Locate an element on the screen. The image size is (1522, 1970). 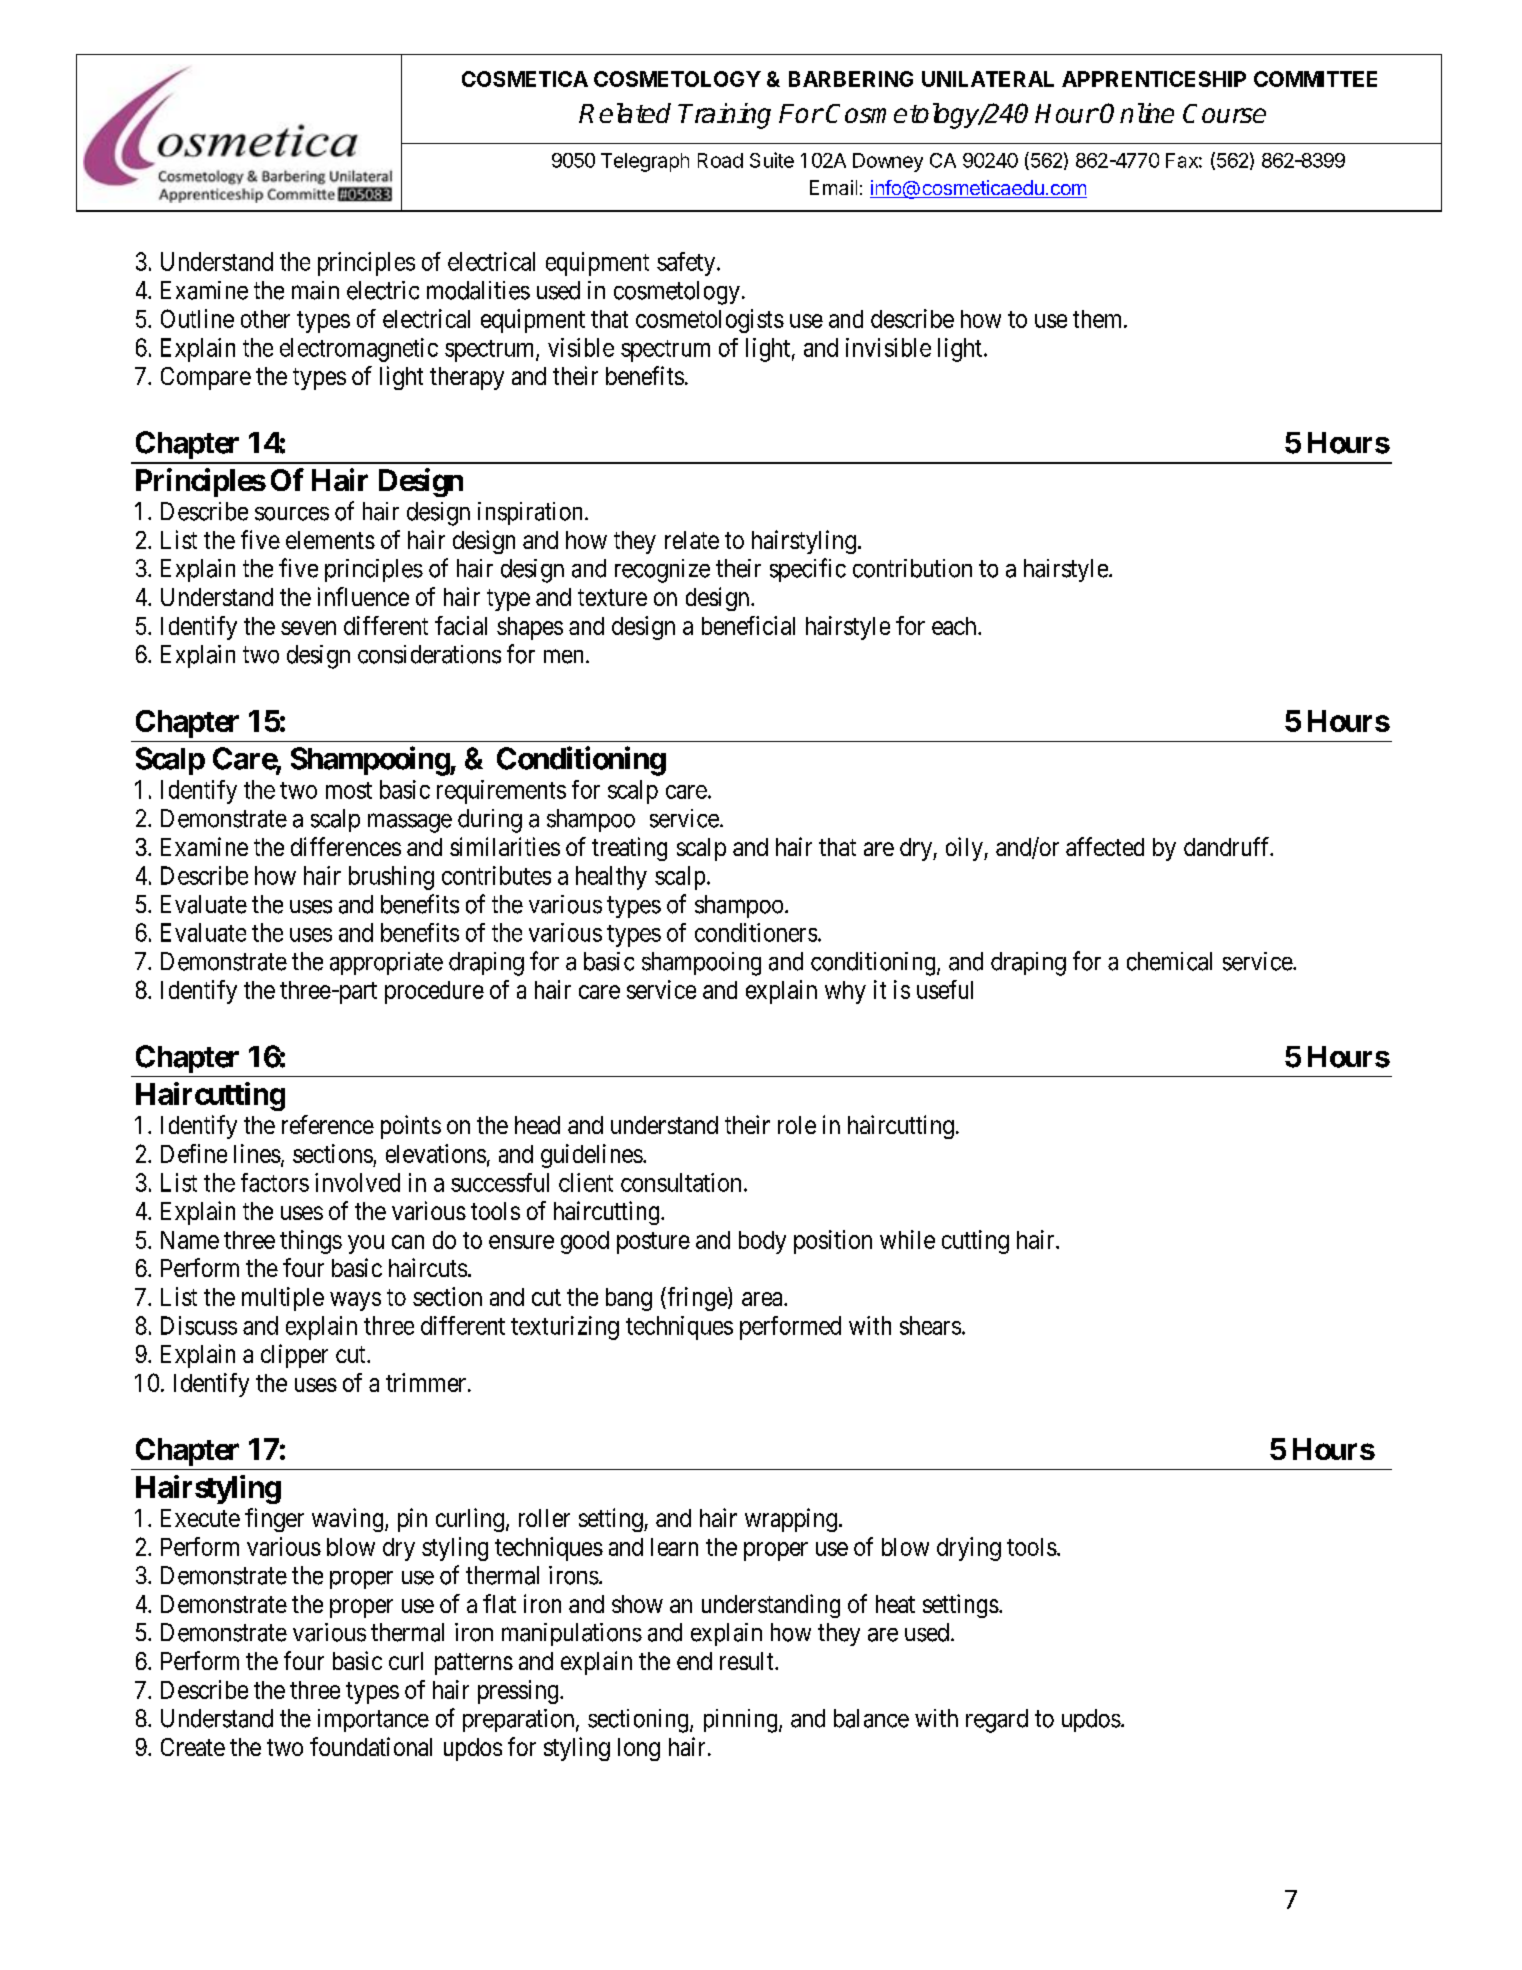
area is located at coordinates (763, 1299).
